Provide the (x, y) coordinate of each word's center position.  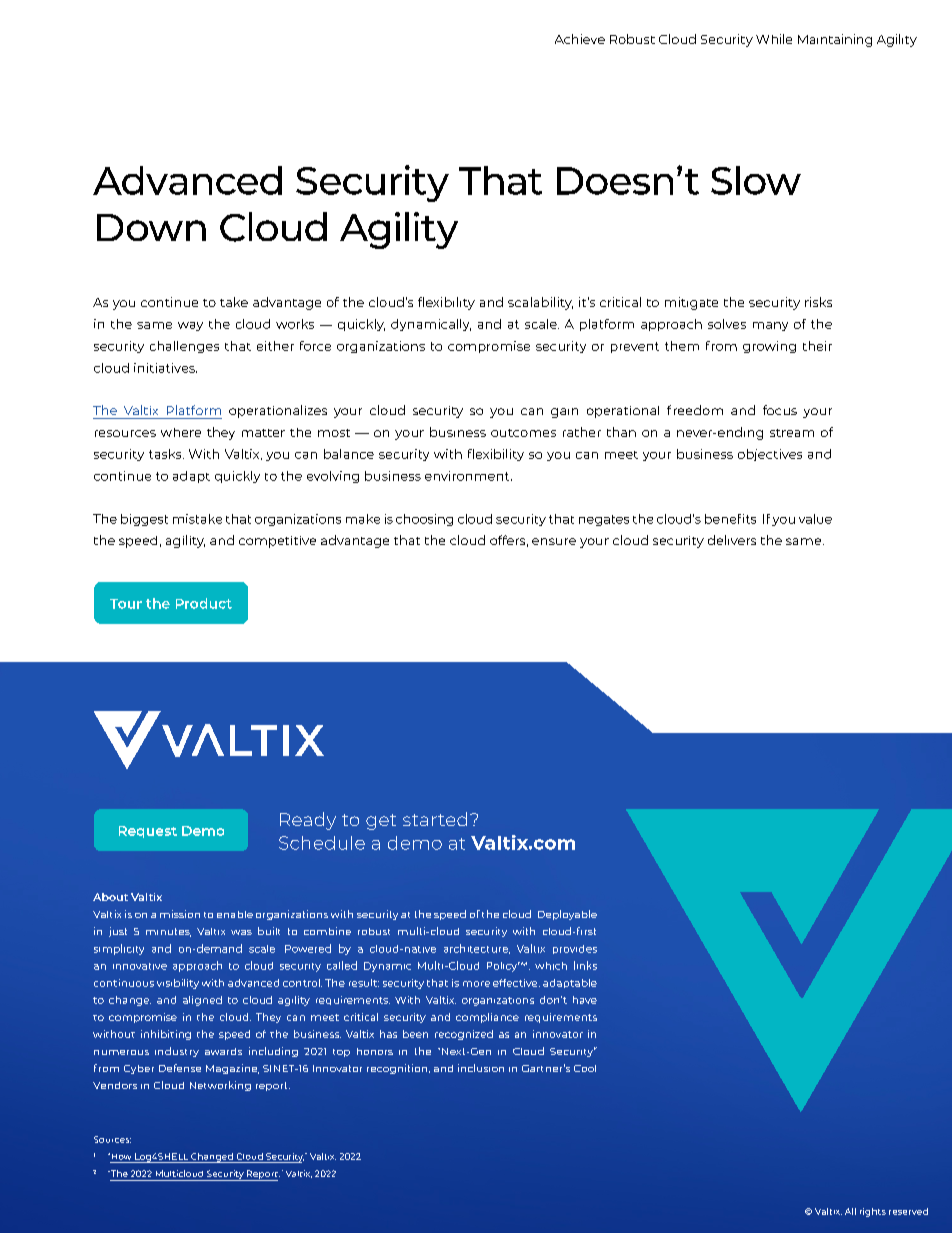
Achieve (580, 39)
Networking (220, 1086)
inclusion (481, 1068)
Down (151, 227)
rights (873, 1212)
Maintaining (835, 40)
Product (204, 603)
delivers (732, 540)
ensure (554, 541)
